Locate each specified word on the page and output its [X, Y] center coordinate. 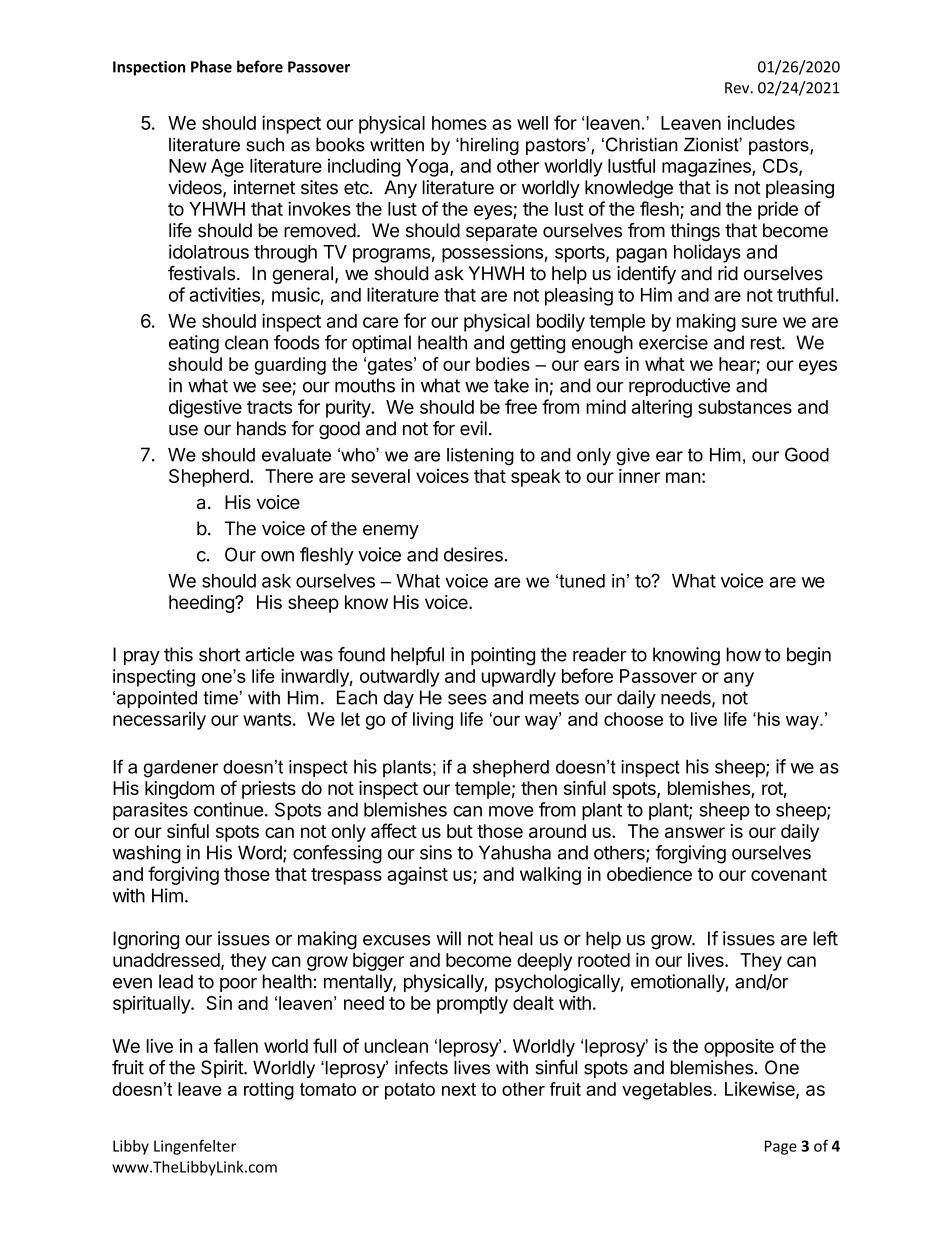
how [744, 654]
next [459, 1089]
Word [261, 853]
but [460, 831]
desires [473, 554]
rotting [269, 1091]
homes [459, 123]
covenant [789, 874]
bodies [503, 364]
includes [761, 122]
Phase [211, 66]
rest [767, 343]
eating [194, 344]
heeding [202, 604]
